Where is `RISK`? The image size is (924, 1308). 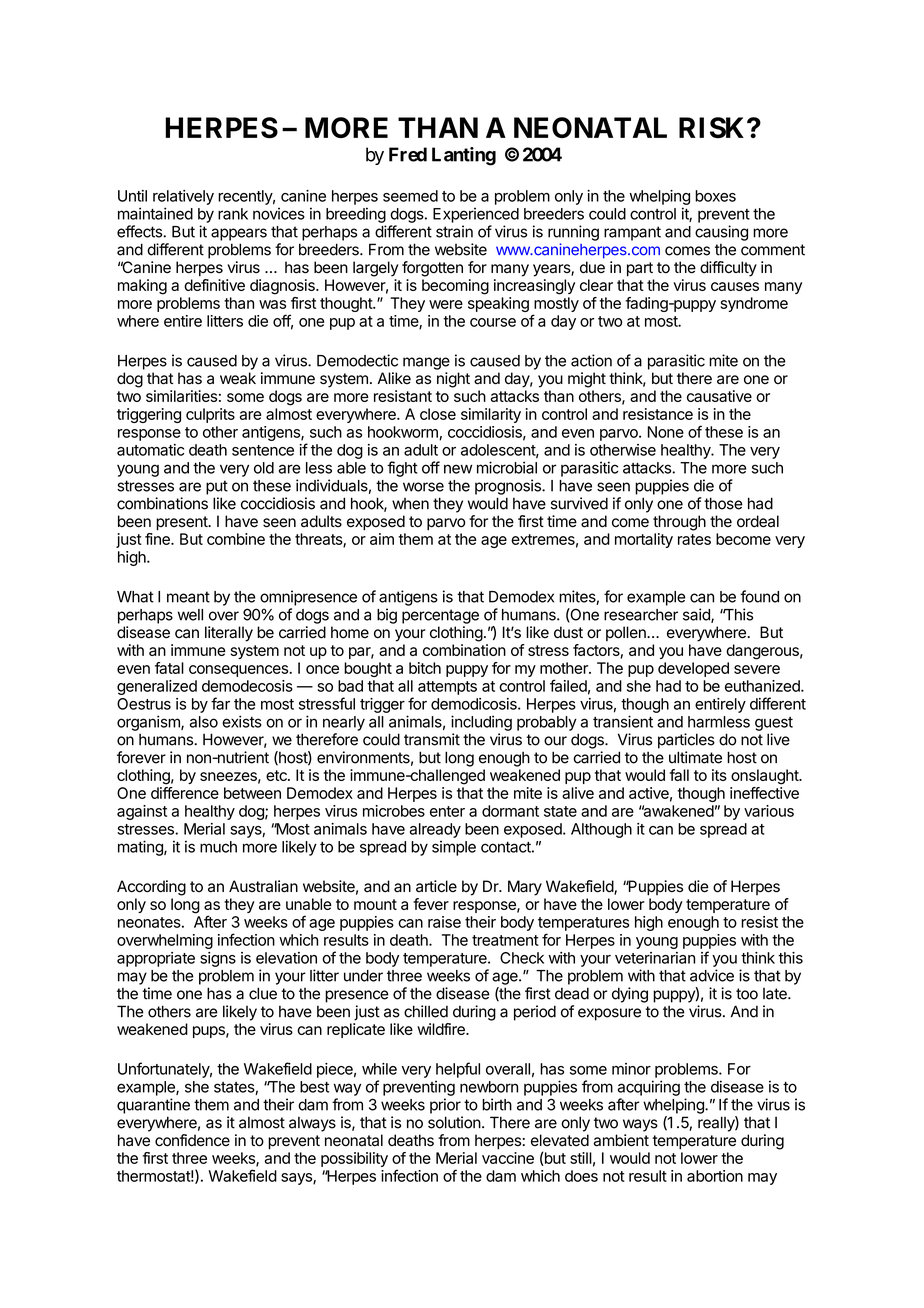 RISK is located at coordinates (713, 127).
